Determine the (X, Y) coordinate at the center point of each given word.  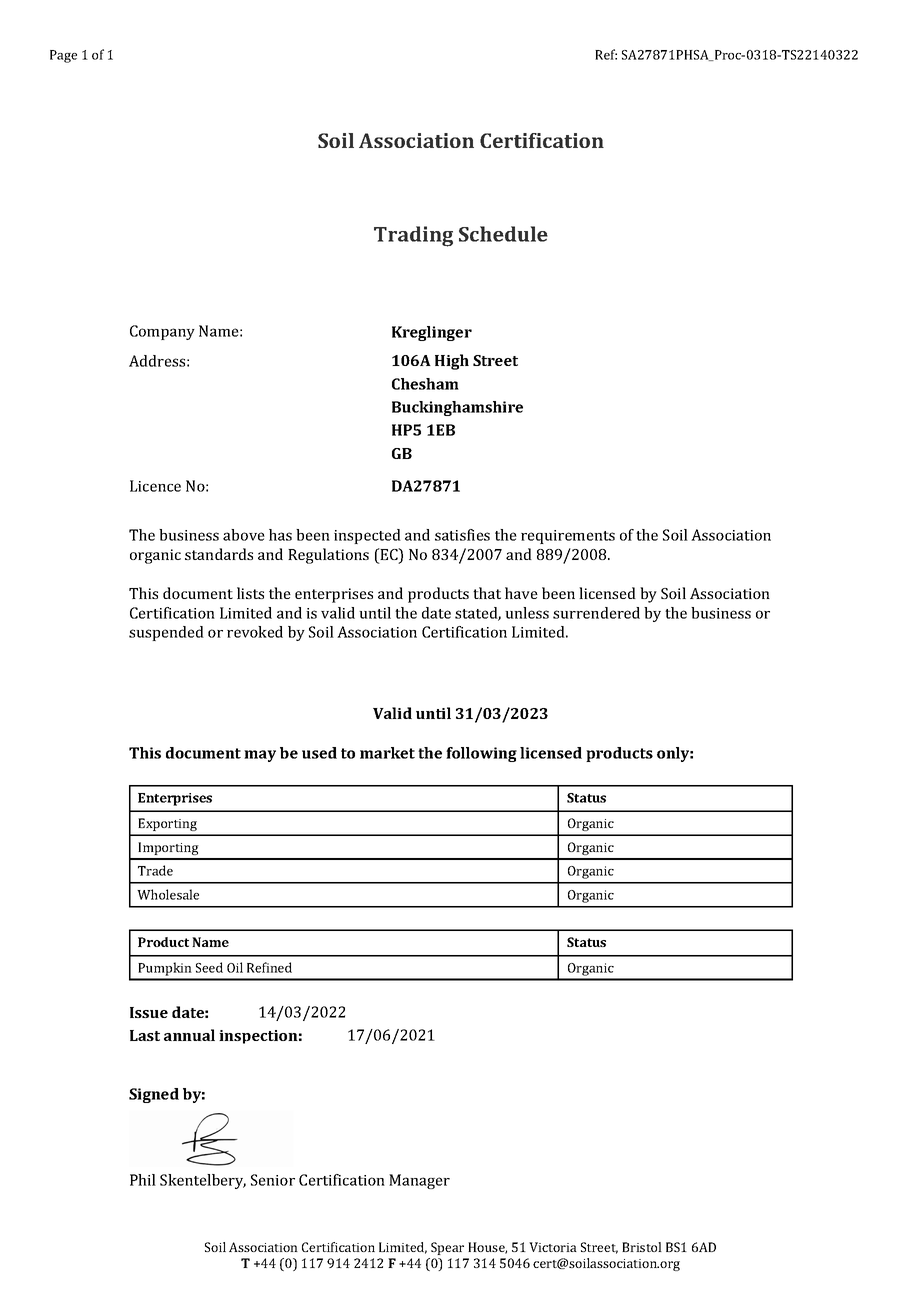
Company (162, 332)
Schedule (503, 234)
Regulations (328, 556)
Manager (419, 1181)
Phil (143, 1180)
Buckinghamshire (457, 408)
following (481, 754)
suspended (166, 633)
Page (63, 56)
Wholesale (168, 894)
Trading (413, 236)
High (452, 362)
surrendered (596, 613)
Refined (269, 967)
